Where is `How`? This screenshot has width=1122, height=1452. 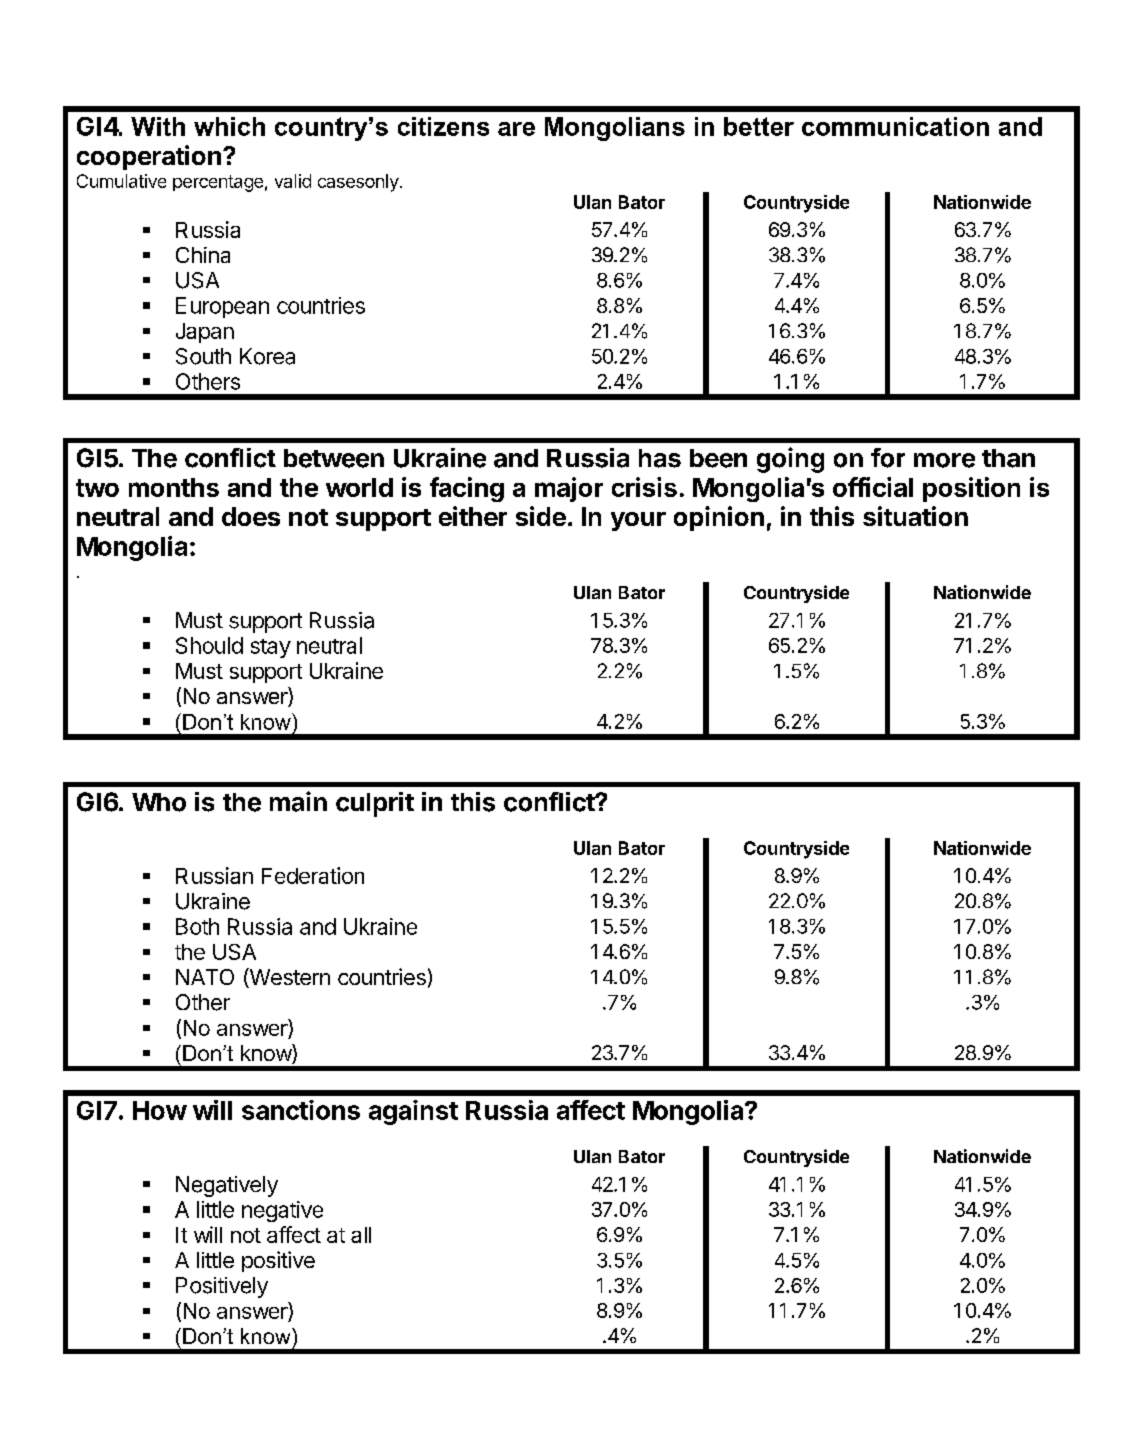 How is located at coordinates (160, 1110).
